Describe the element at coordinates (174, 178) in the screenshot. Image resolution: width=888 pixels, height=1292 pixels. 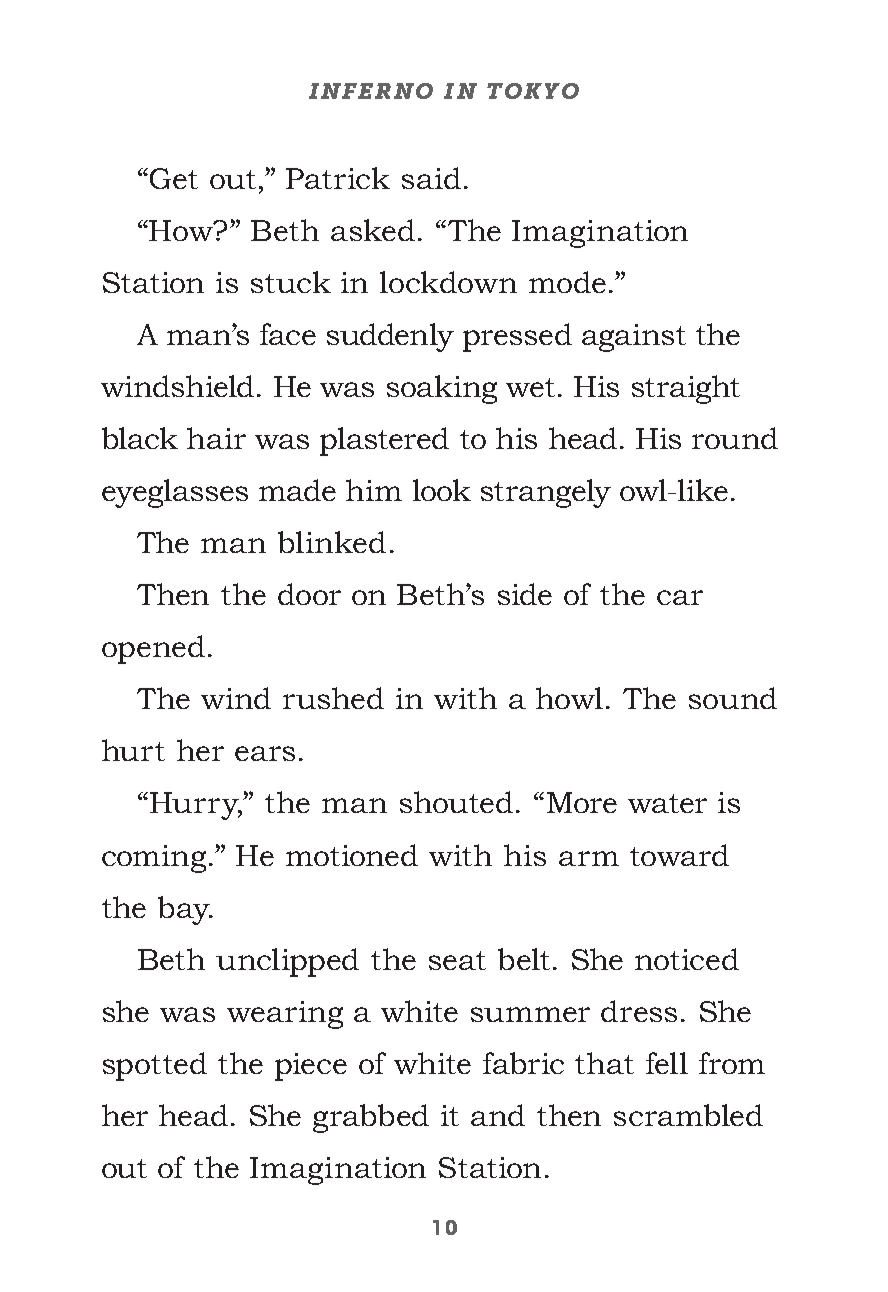
I see `Get` at that location.
